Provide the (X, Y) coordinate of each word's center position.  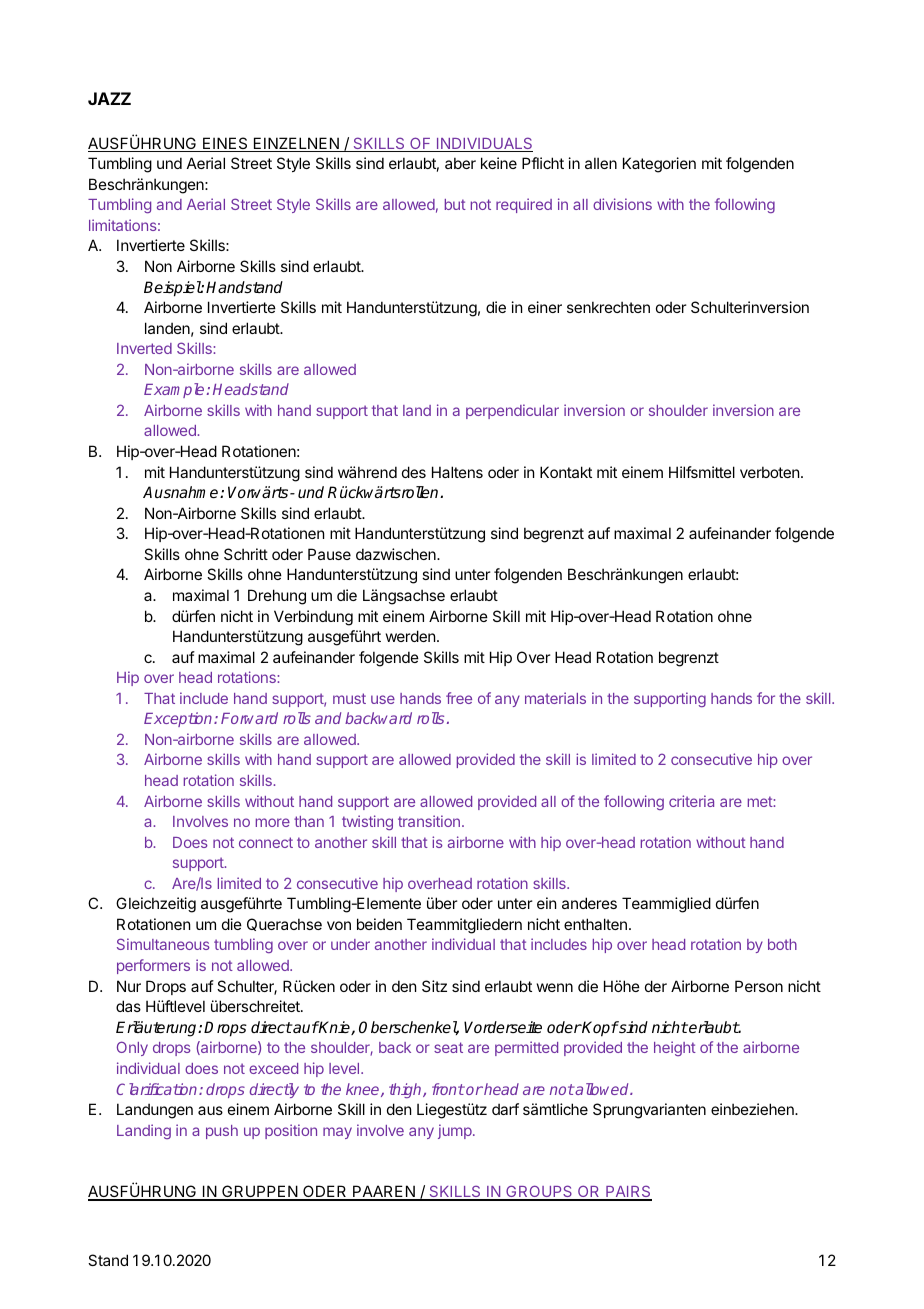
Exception (179, 719)
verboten (771, 472)
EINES (225, 144)
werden (410, 636)
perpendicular (512, 411)
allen (601, 163)
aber (460, 163)
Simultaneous (163, 944)
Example (174, 390)
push (222, 1132)
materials (555, 698)
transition (429, 821)
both (782, 944)
